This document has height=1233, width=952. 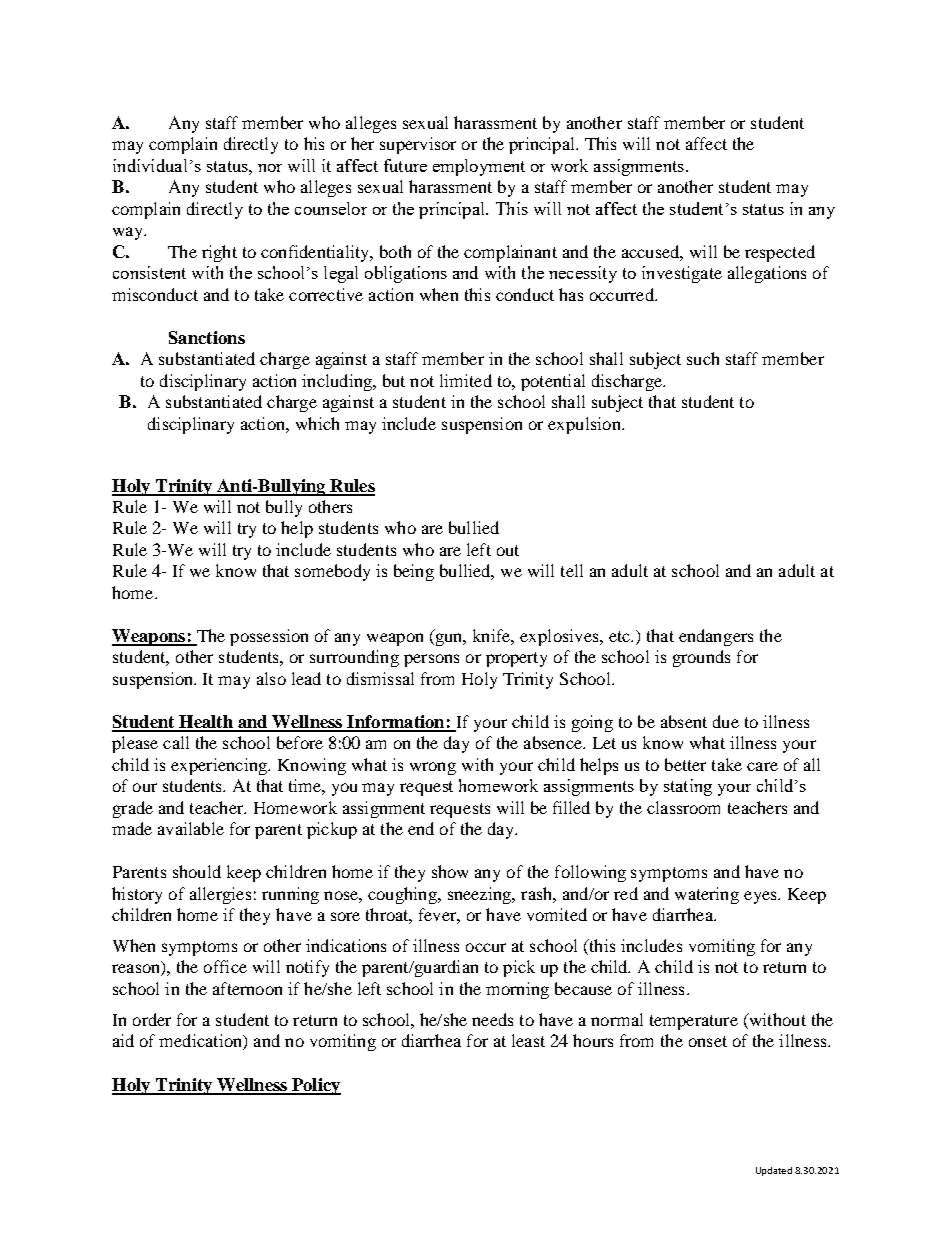 I want to click on Policy, so click(x=315, y=1086).
